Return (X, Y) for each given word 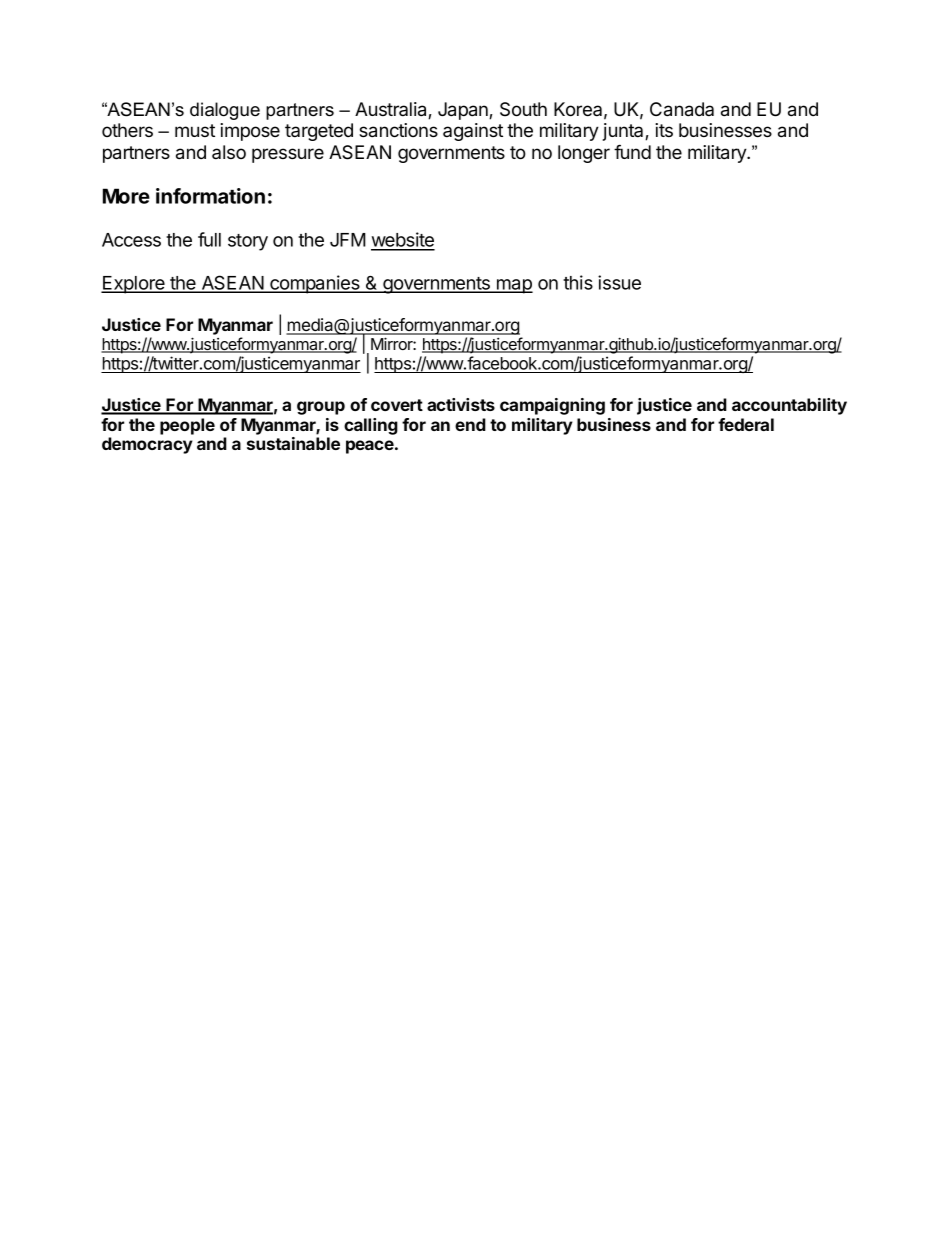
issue (619, 282)
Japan (464, 111)
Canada (682, 109)
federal (746, 424)
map (514, 286)
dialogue (225, 111)
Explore (134, 285)
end (470, 424)
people (187, 426)
